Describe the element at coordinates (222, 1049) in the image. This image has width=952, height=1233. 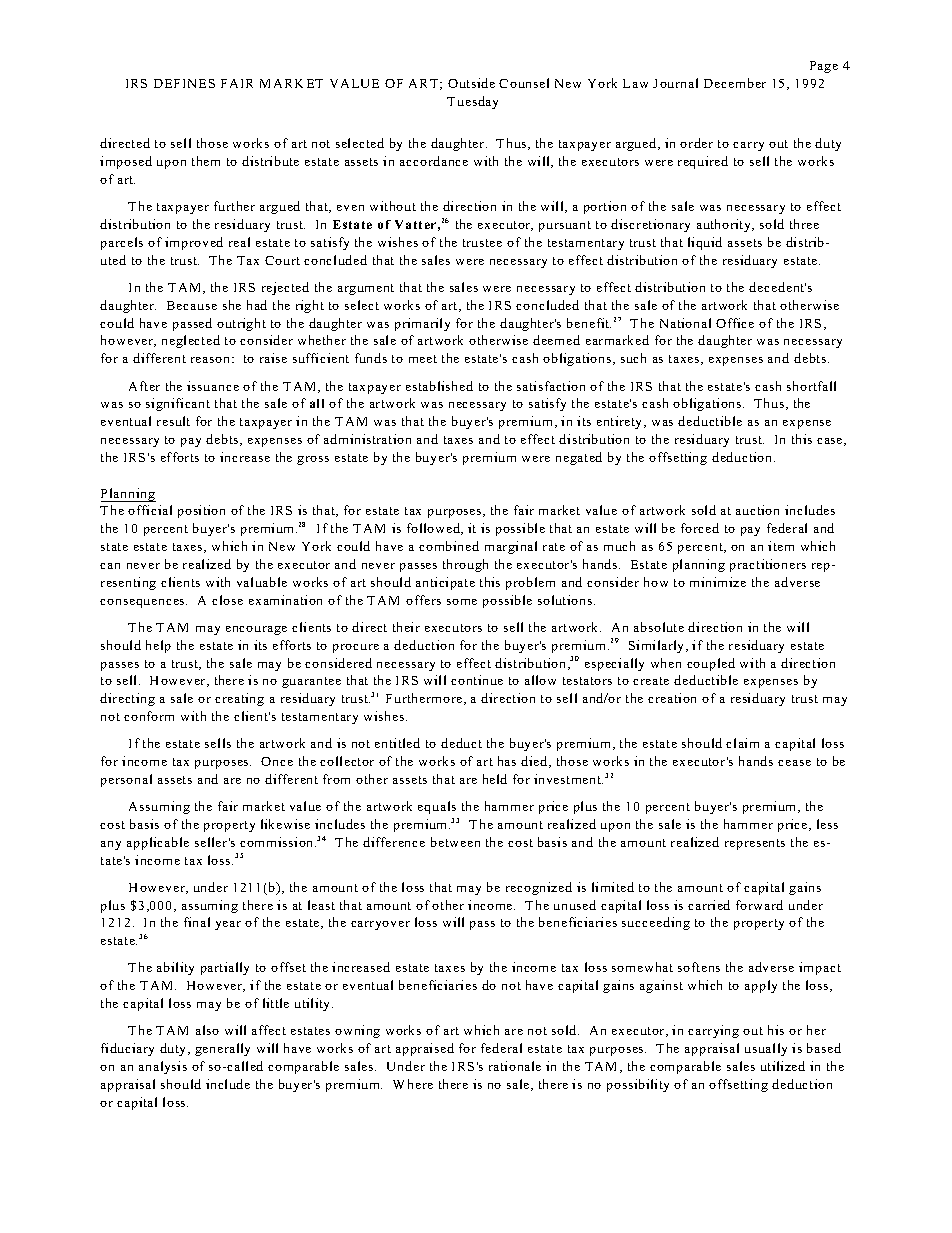
I see `generally` at that location.
